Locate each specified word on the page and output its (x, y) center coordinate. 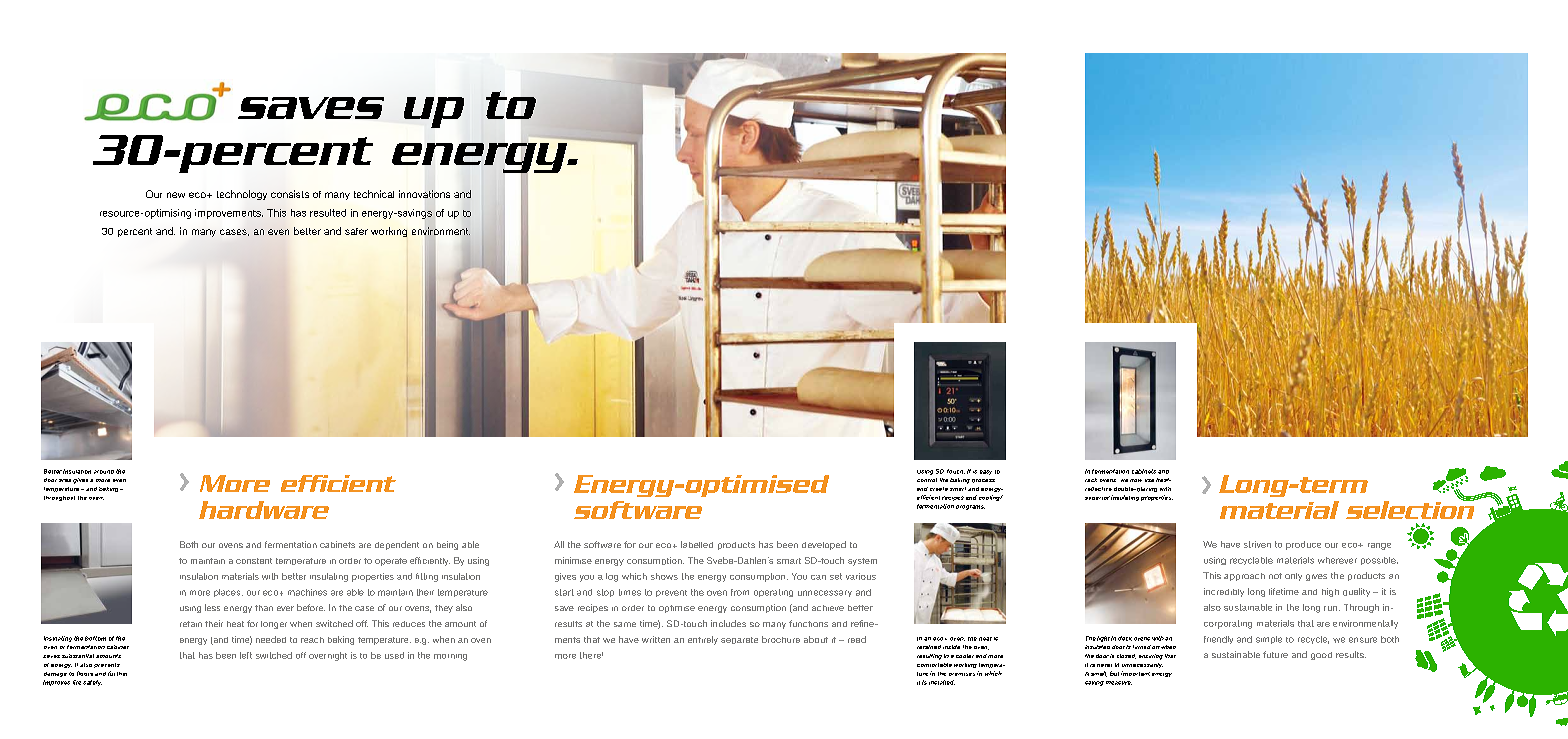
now (1136, 480)
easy (986, 472)
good (1321, 656)
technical (374, 194)
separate (739, 640)
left (246, 655)
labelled (697, 544)
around (104, 472)
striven (1257, 544)
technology (242, 195)
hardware (264, 510)
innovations (424, 194)
